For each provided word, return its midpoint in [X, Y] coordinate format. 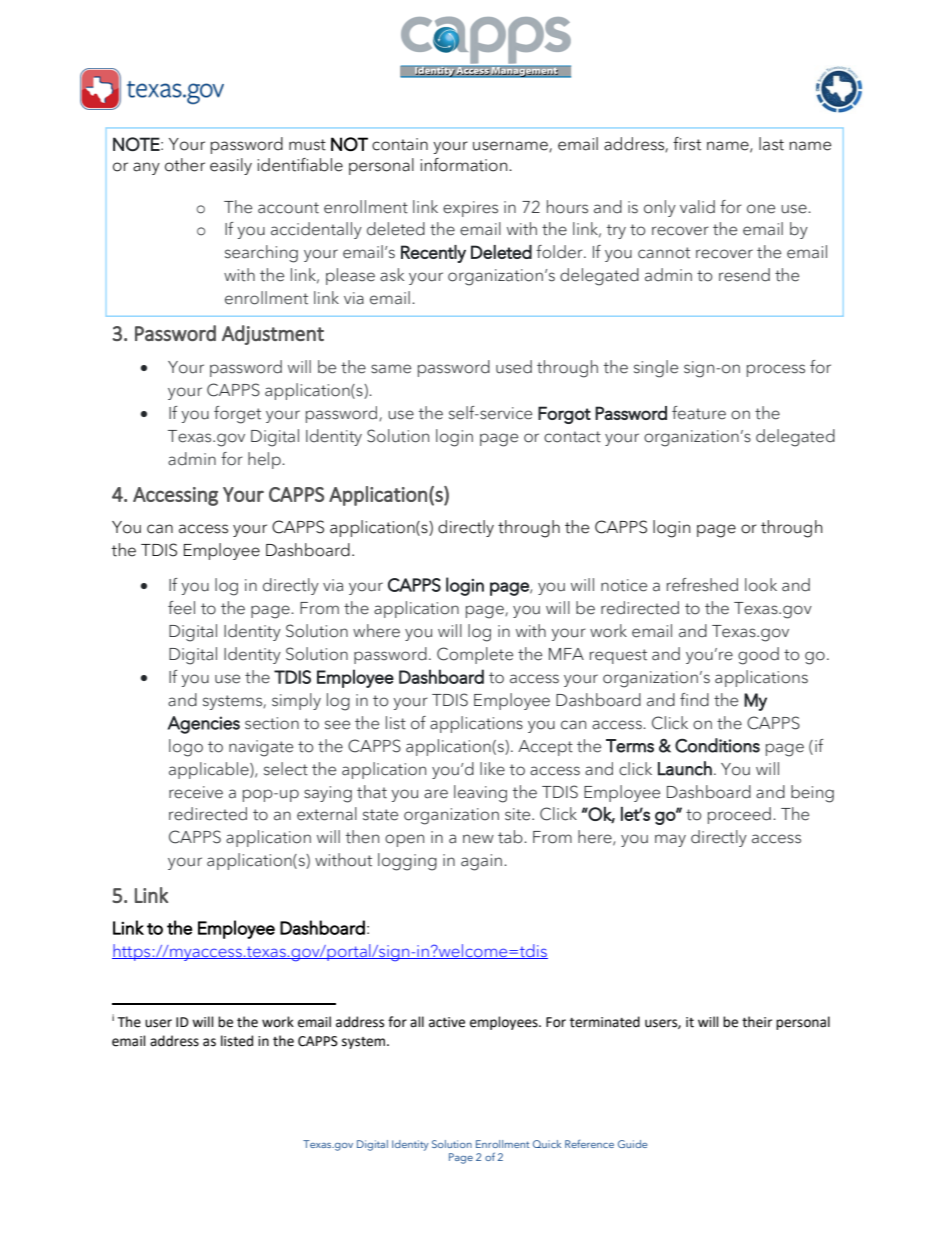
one [761, 209]
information [465, 165]
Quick [547, 1144]
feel [181, 608]
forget [237, 415]
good [758, 656]
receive [196, 792]
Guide [632, 1144]
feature [699, 413]
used [514, 367]
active [447, 1022]
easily [231, 166]
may [670, 840]
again [481, 862]
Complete [475, 655]
